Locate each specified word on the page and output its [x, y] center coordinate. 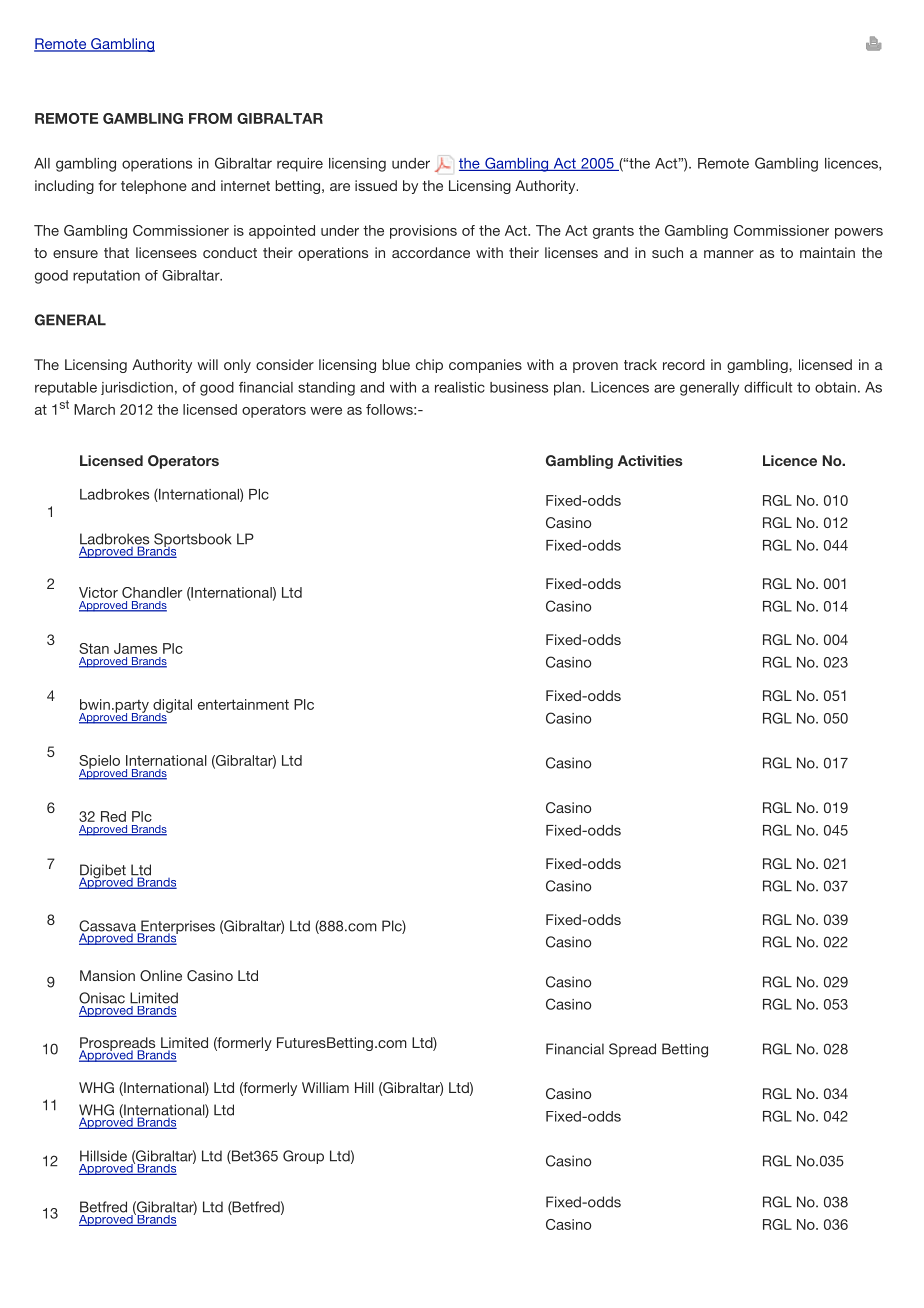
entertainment [243, 704]
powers [859, 233]
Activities [650, 460]
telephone [154, 187]
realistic [460, 387]
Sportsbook [192, 541]
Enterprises [177, 928]
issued [376, 185]
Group [303, 1157]
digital [172, 707]
